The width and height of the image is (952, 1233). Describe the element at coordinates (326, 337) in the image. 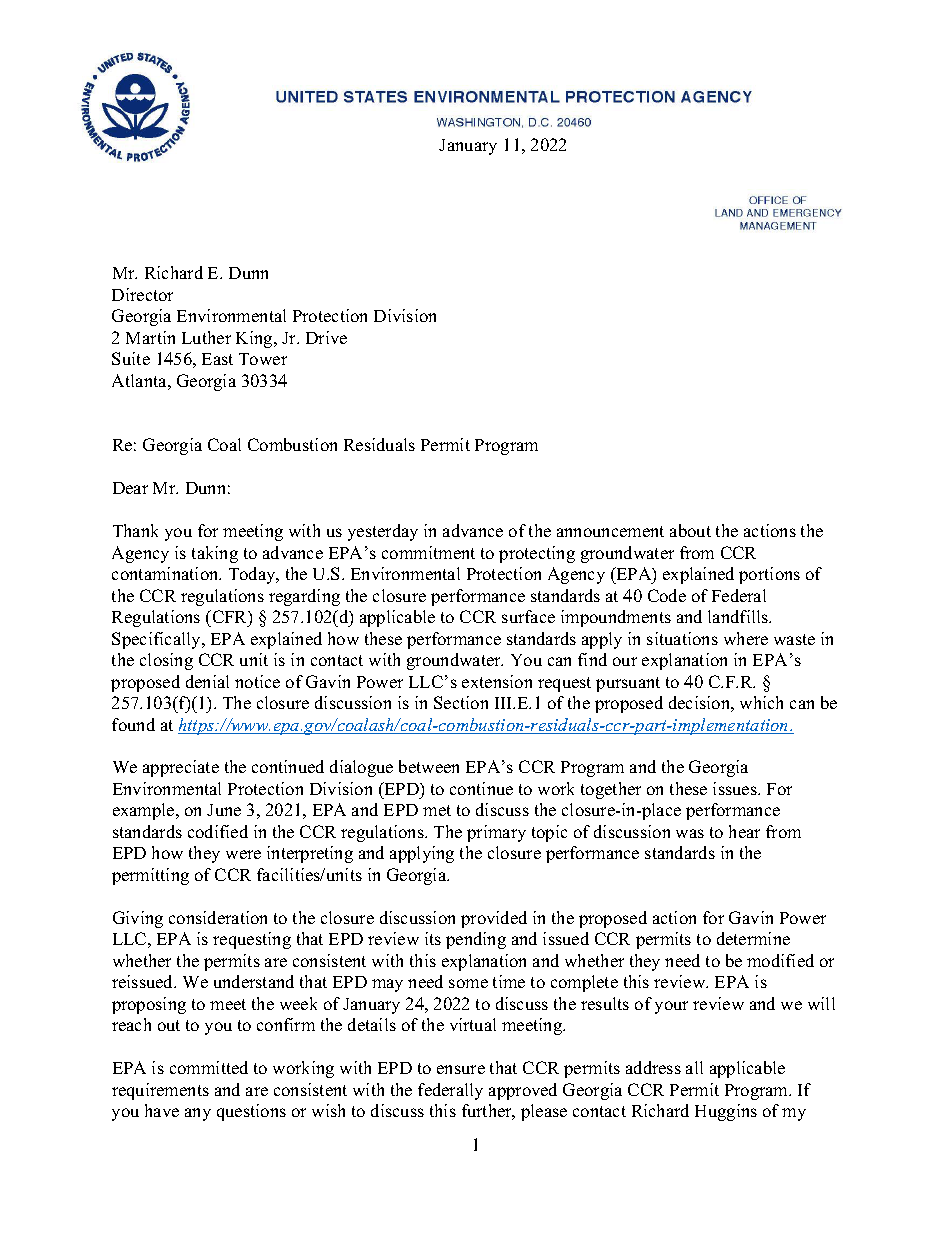

I see `Drive` at that location.
